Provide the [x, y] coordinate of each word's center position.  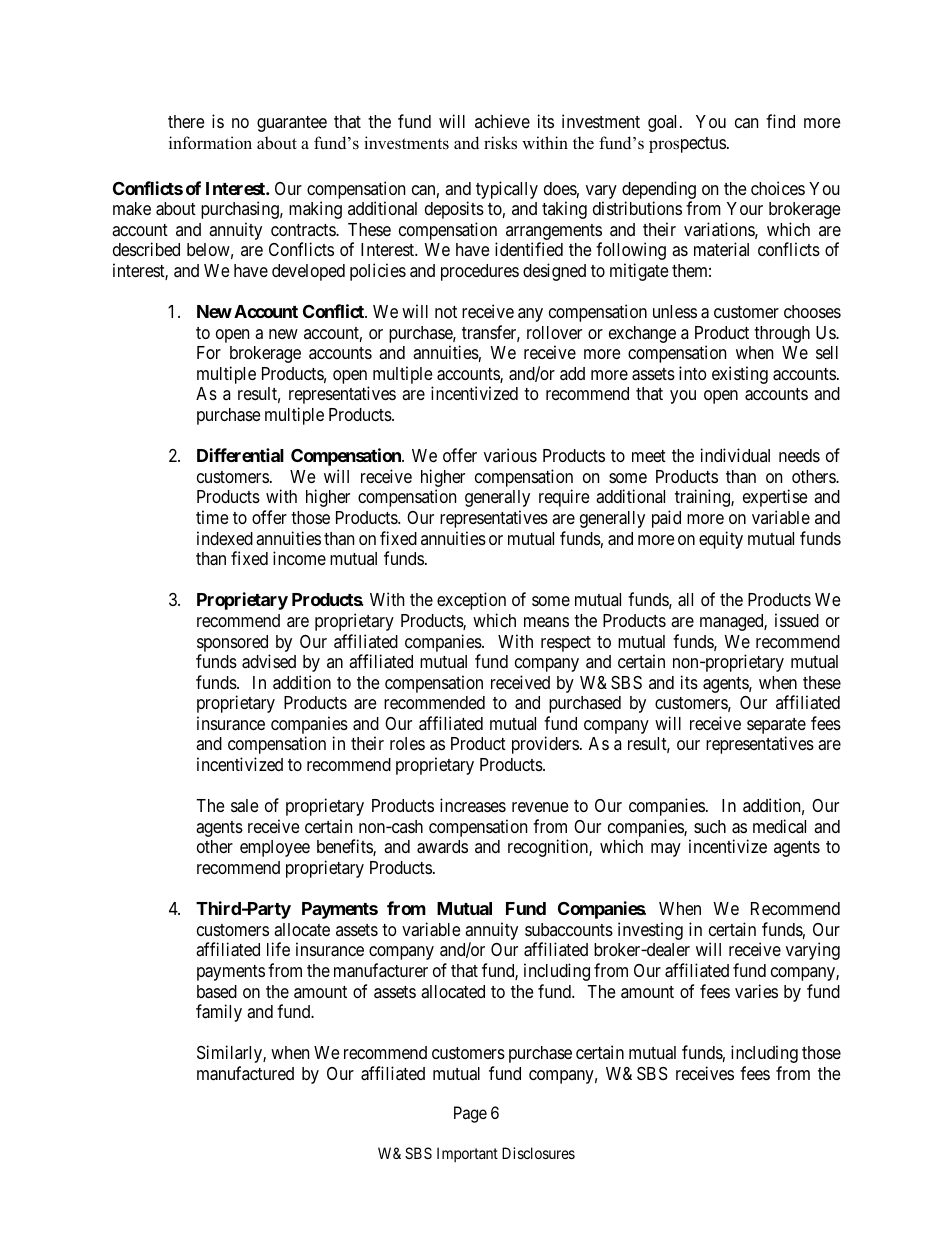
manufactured [245, 1073]
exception [471, 601]
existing [740, 375]
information [210, 143]
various [510, 455]
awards [442, 847]
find [780, 121]
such [710, 826]
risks [500, 143]
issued [797, 620]
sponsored [232, 643]
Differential [240, 455]
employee [275, 848]
